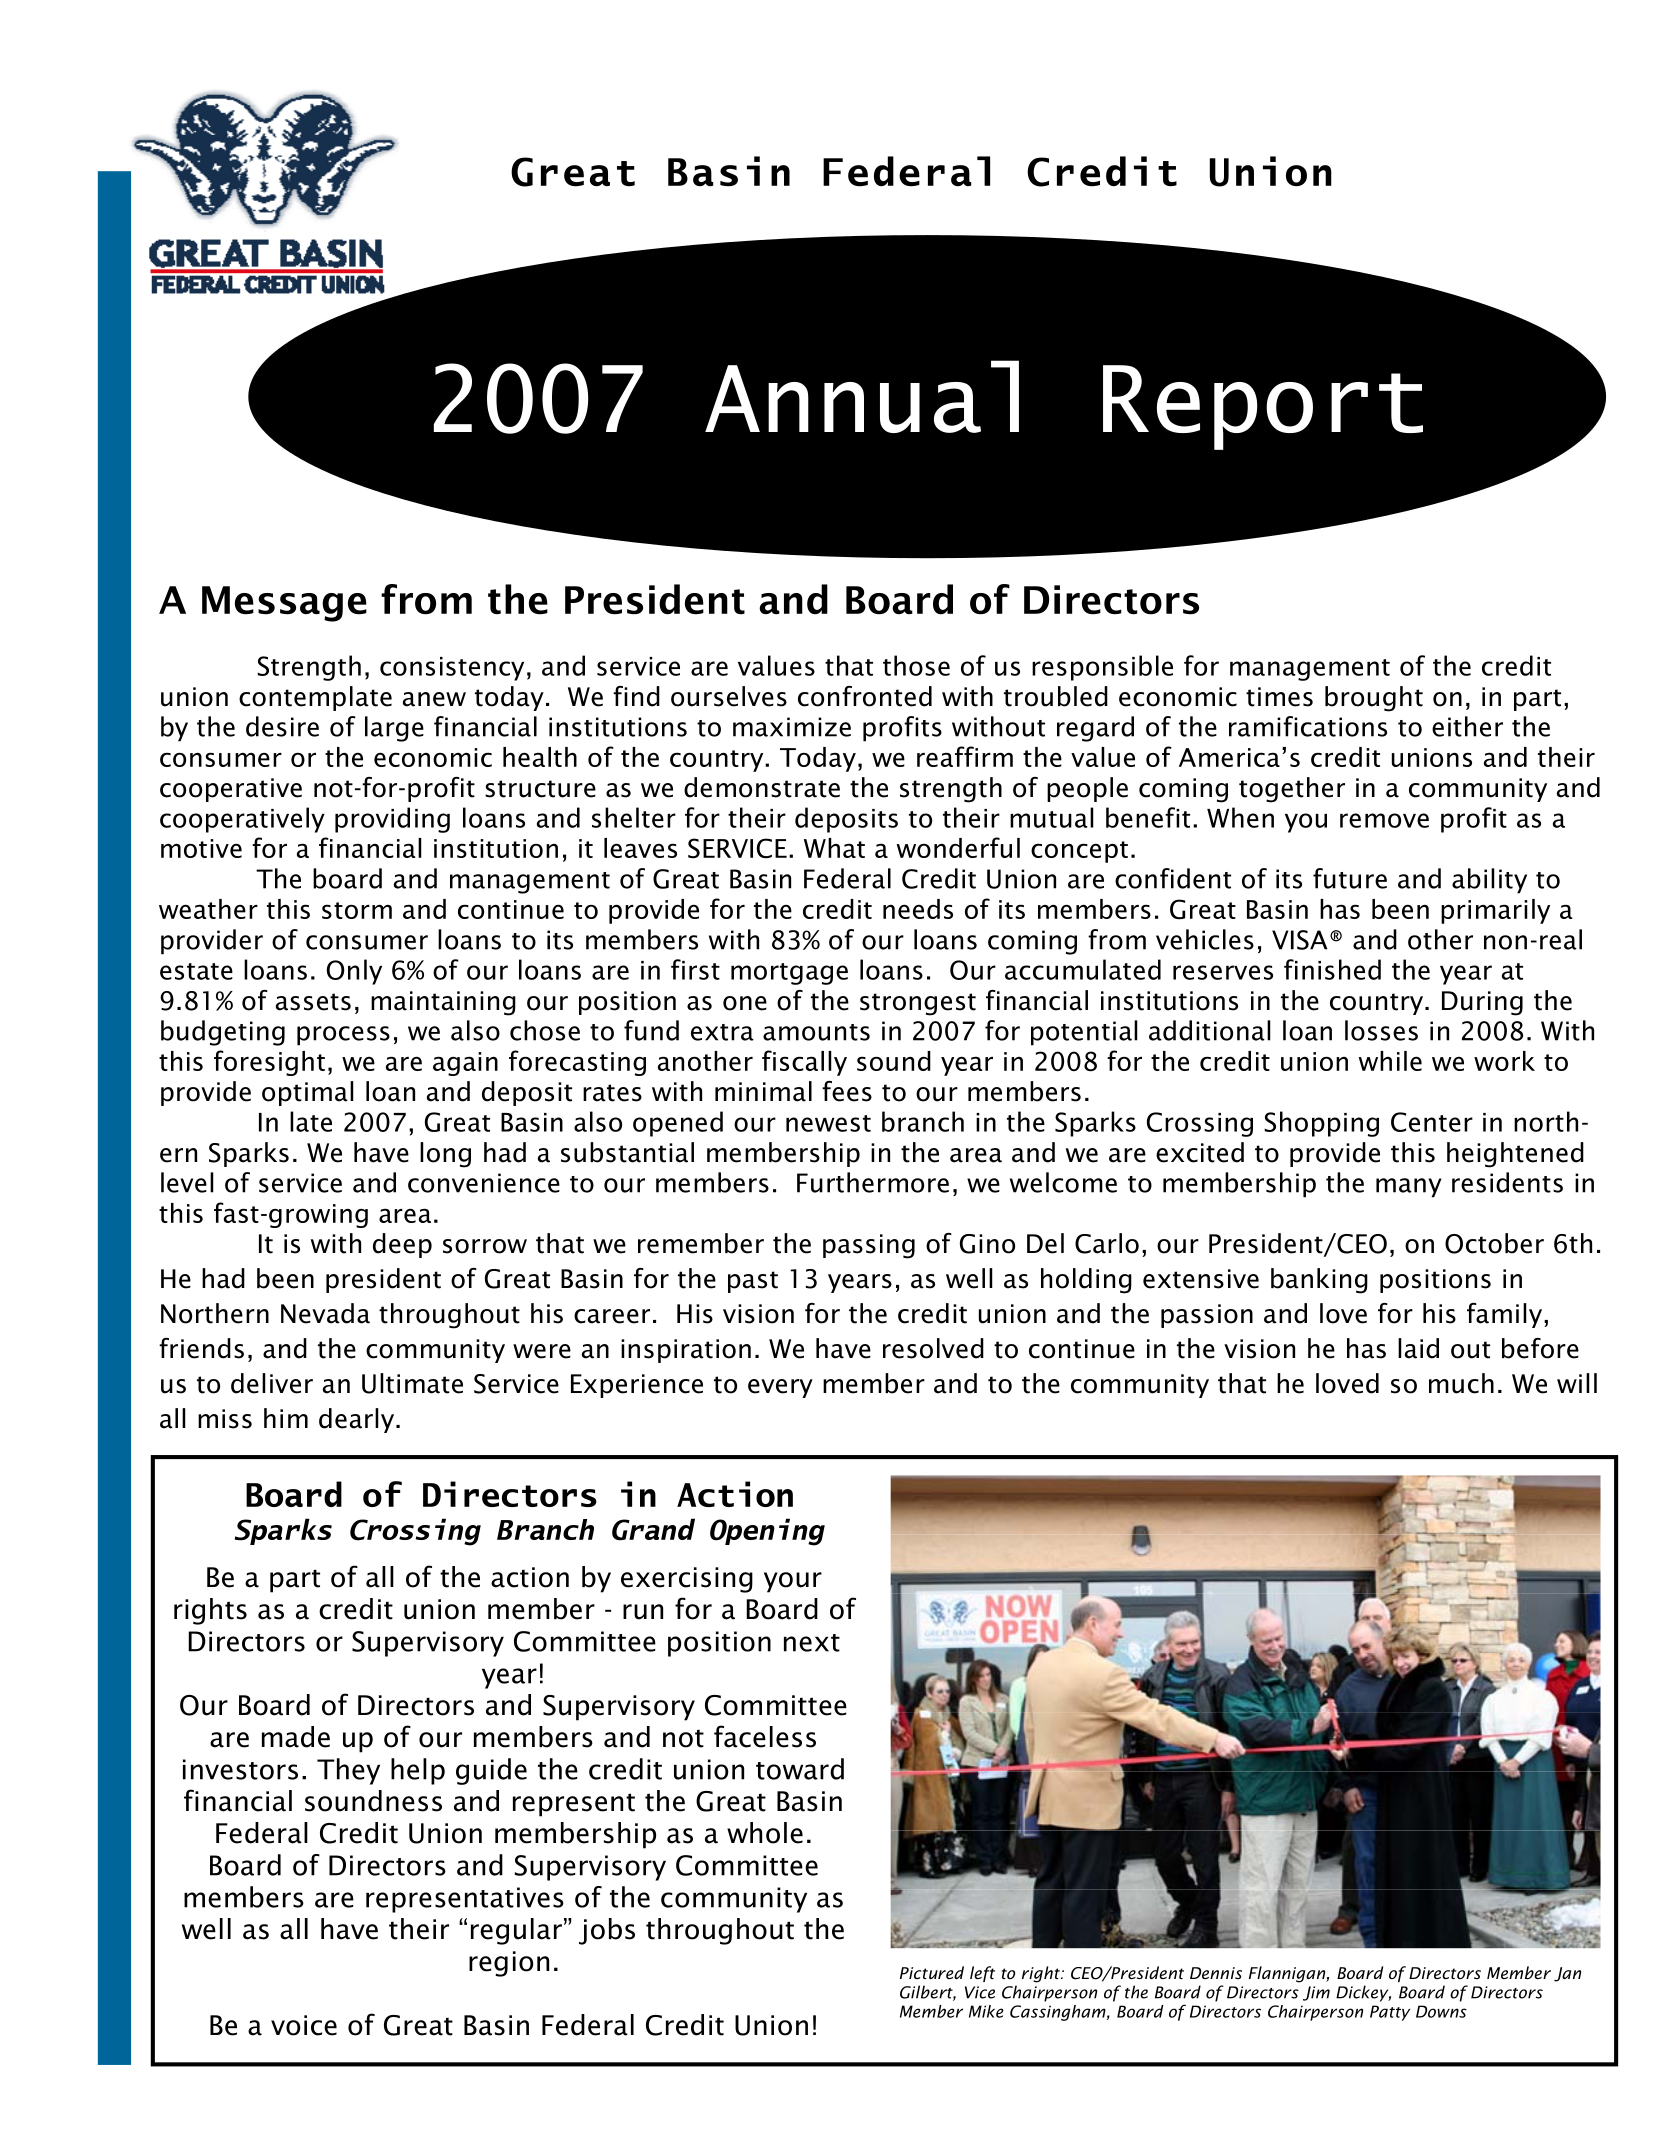 This image has height=2152, width=1663. What do you see at coordinates (1461, 1383) in the image?
I see `much` at bounding box center [1461, 1383].
